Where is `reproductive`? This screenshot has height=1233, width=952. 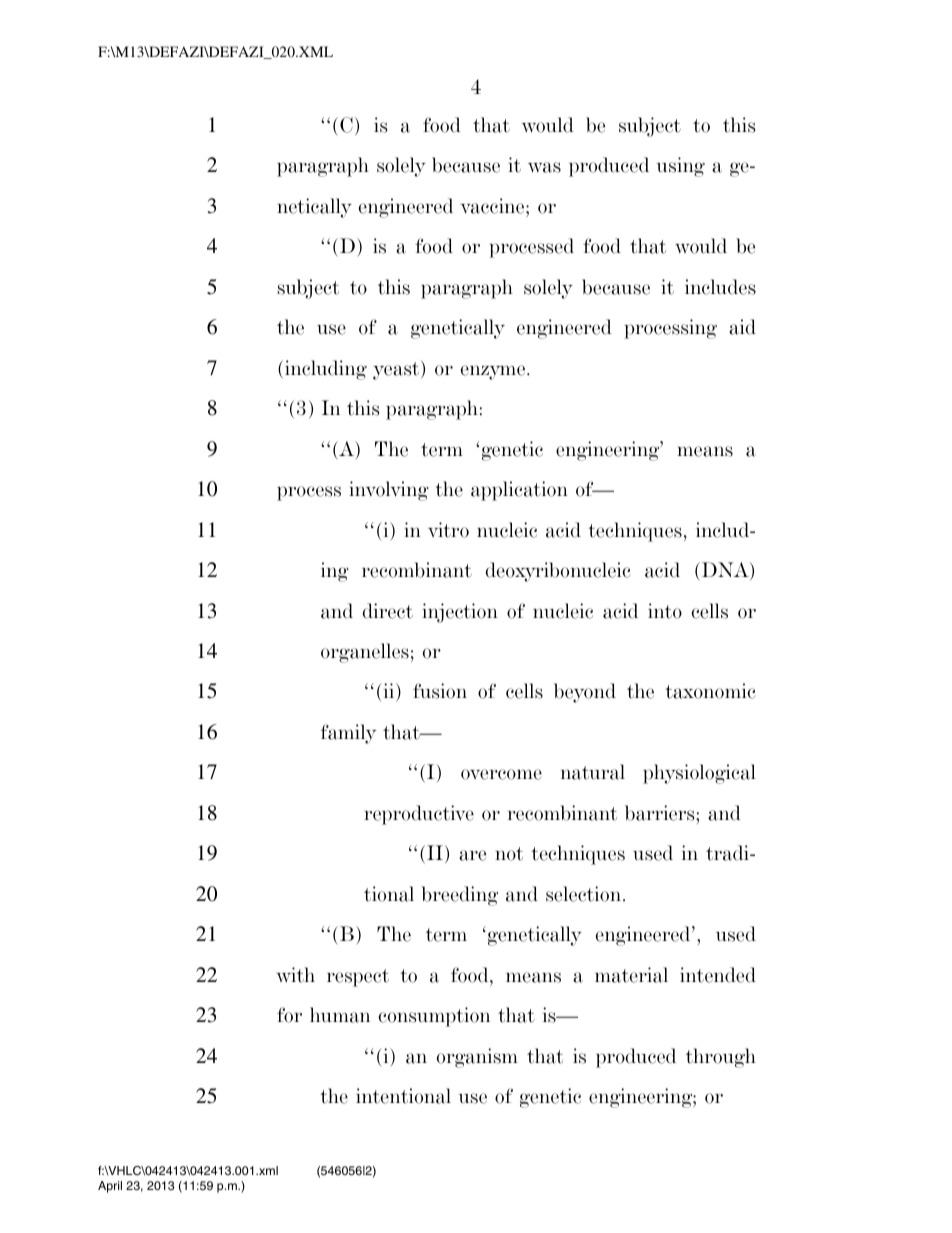 reproductive is located at coordinates (419, 815).
